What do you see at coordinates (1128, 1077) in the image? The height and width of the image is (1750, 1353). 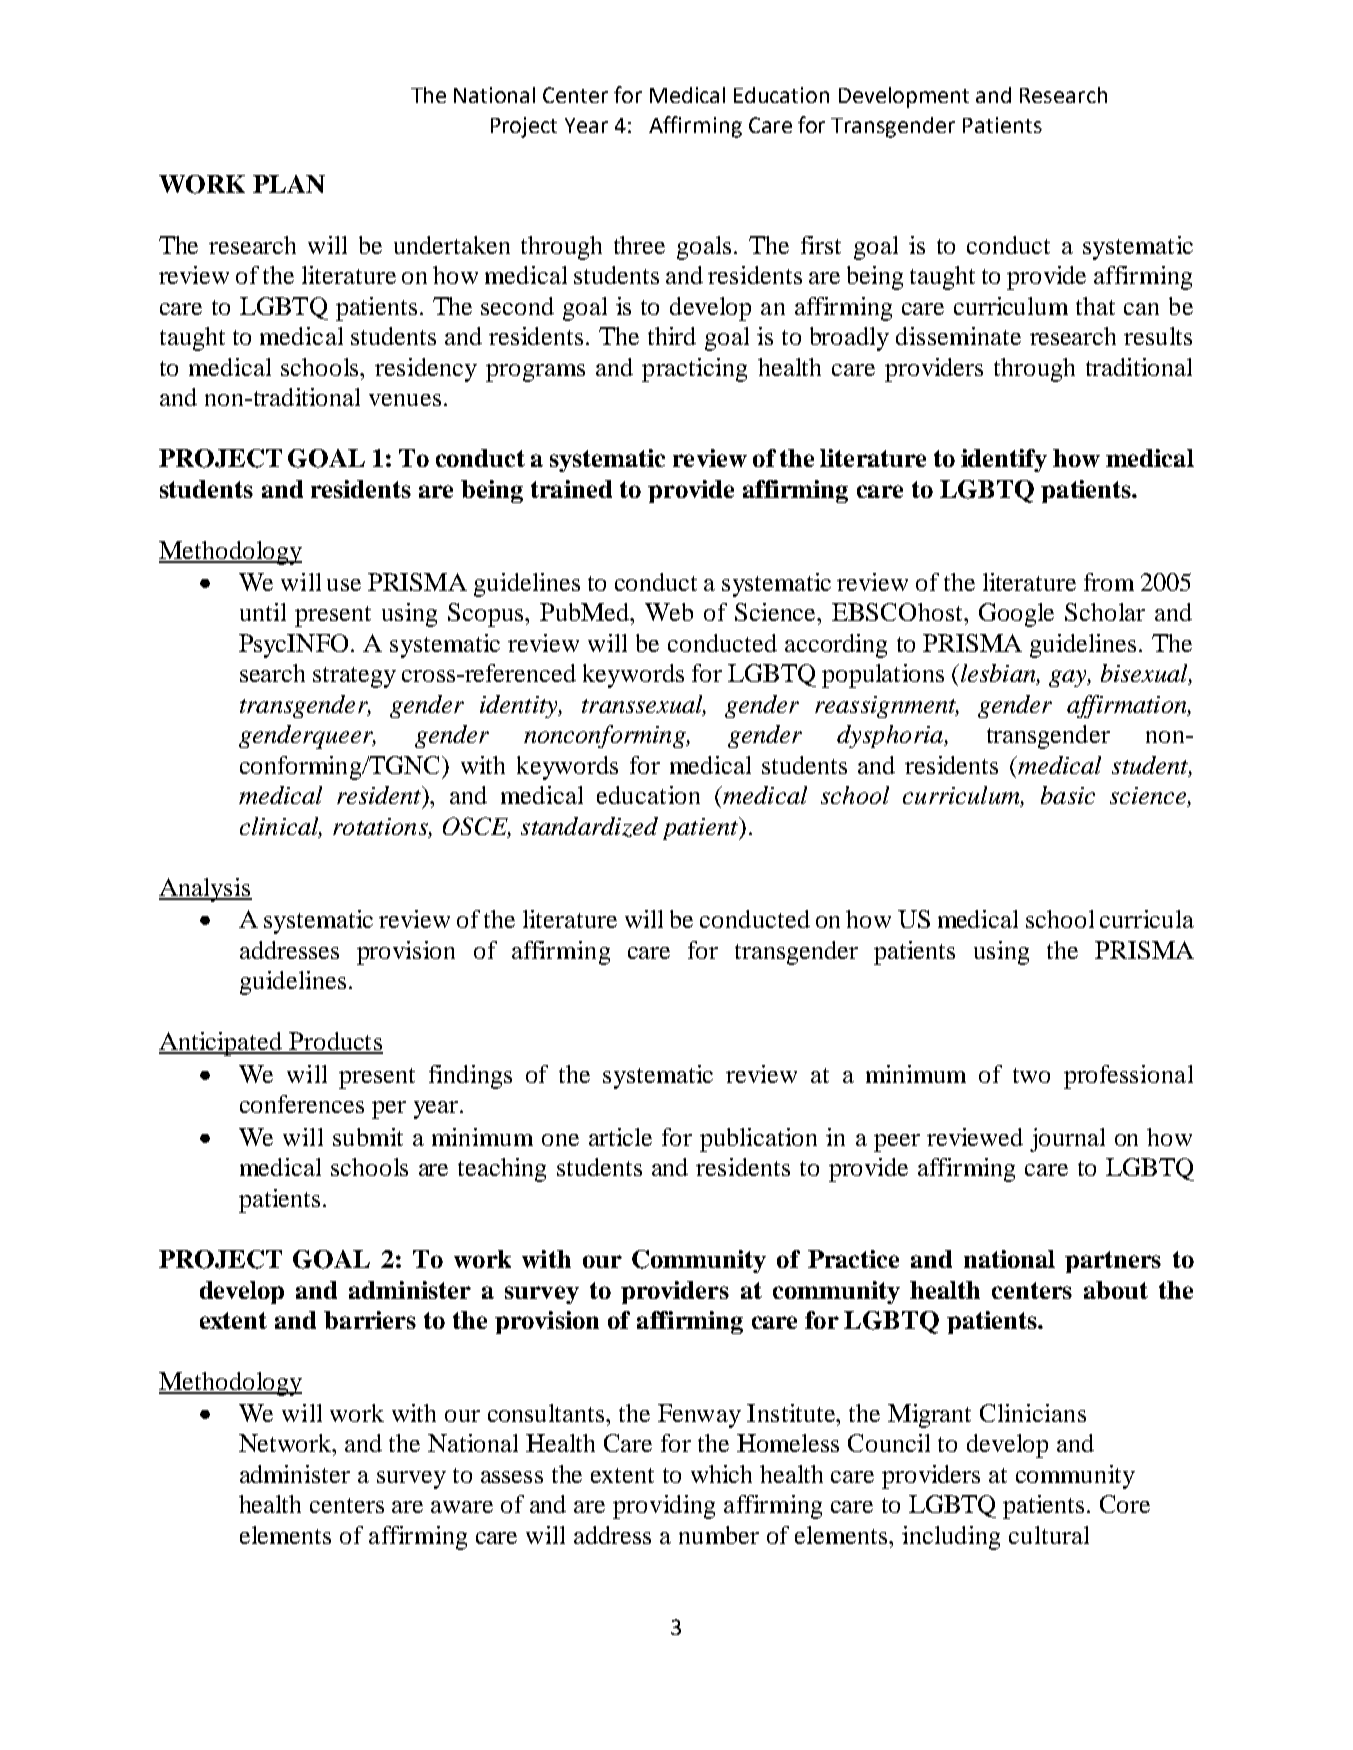 I see `professional` at bounding box center [1128, 1077].
